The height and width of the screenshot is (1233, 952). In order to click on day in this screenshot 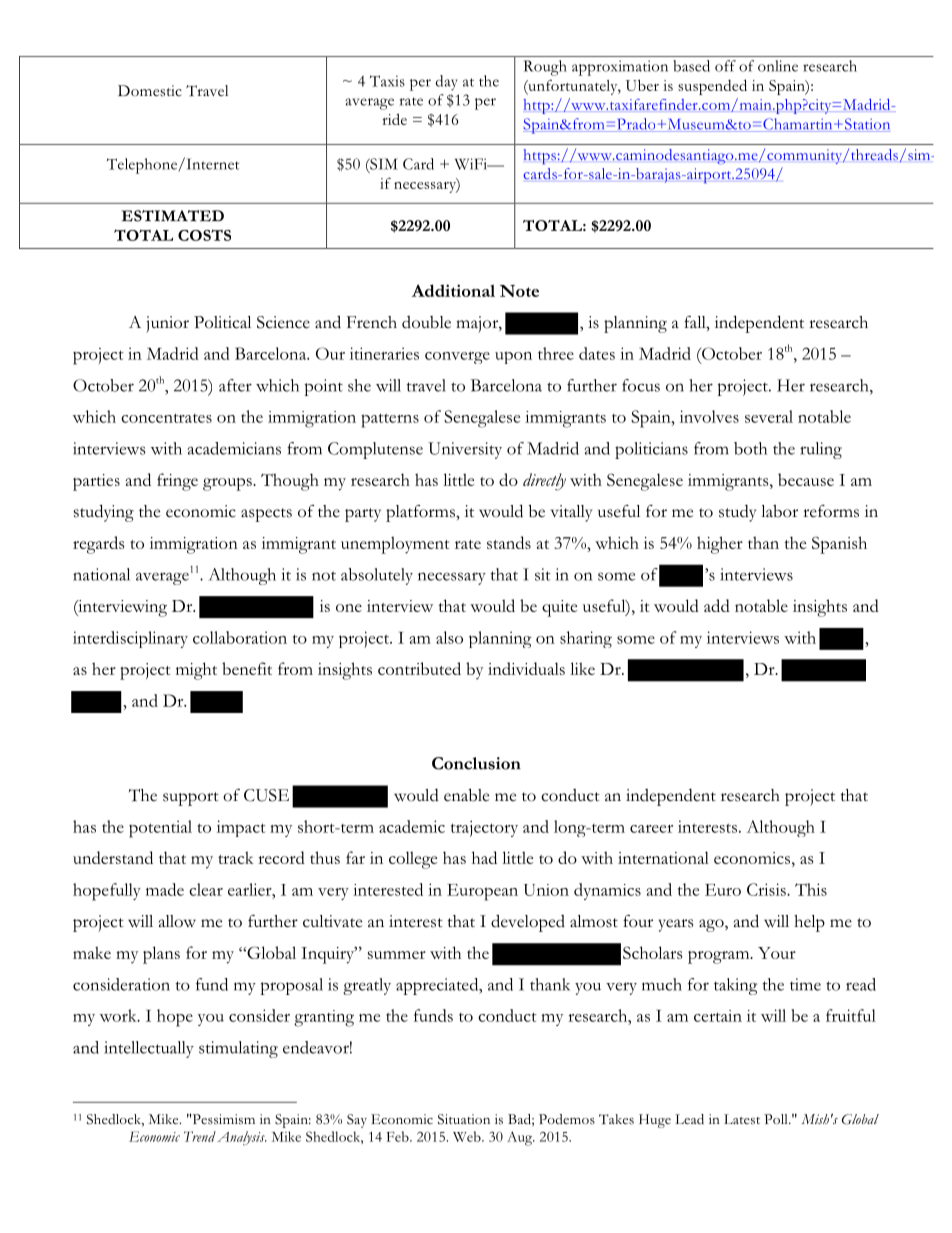, I will do `click(447, 83)`.
